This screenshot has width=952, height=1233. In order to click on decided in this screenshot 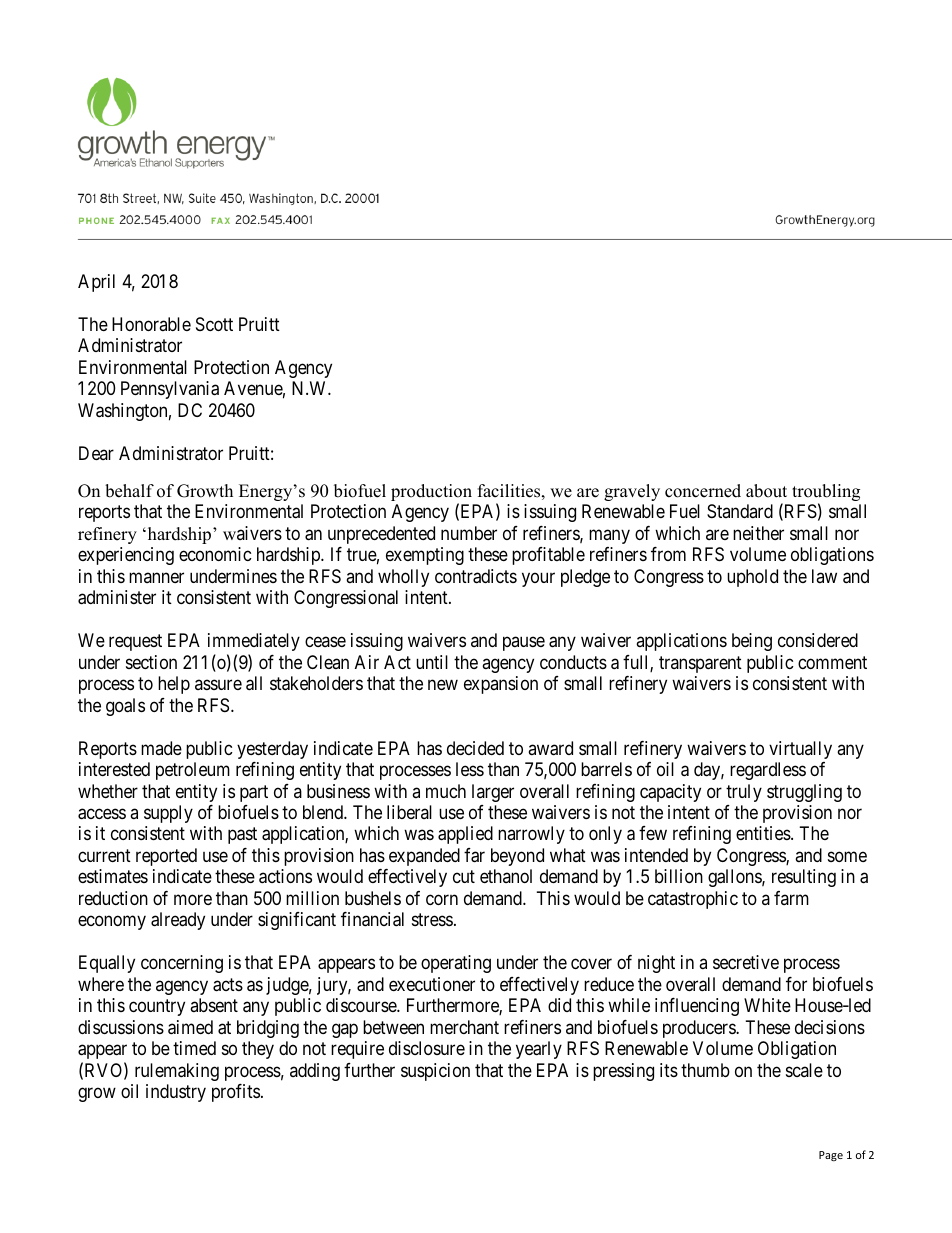, I will do `click(475, 748)`.
